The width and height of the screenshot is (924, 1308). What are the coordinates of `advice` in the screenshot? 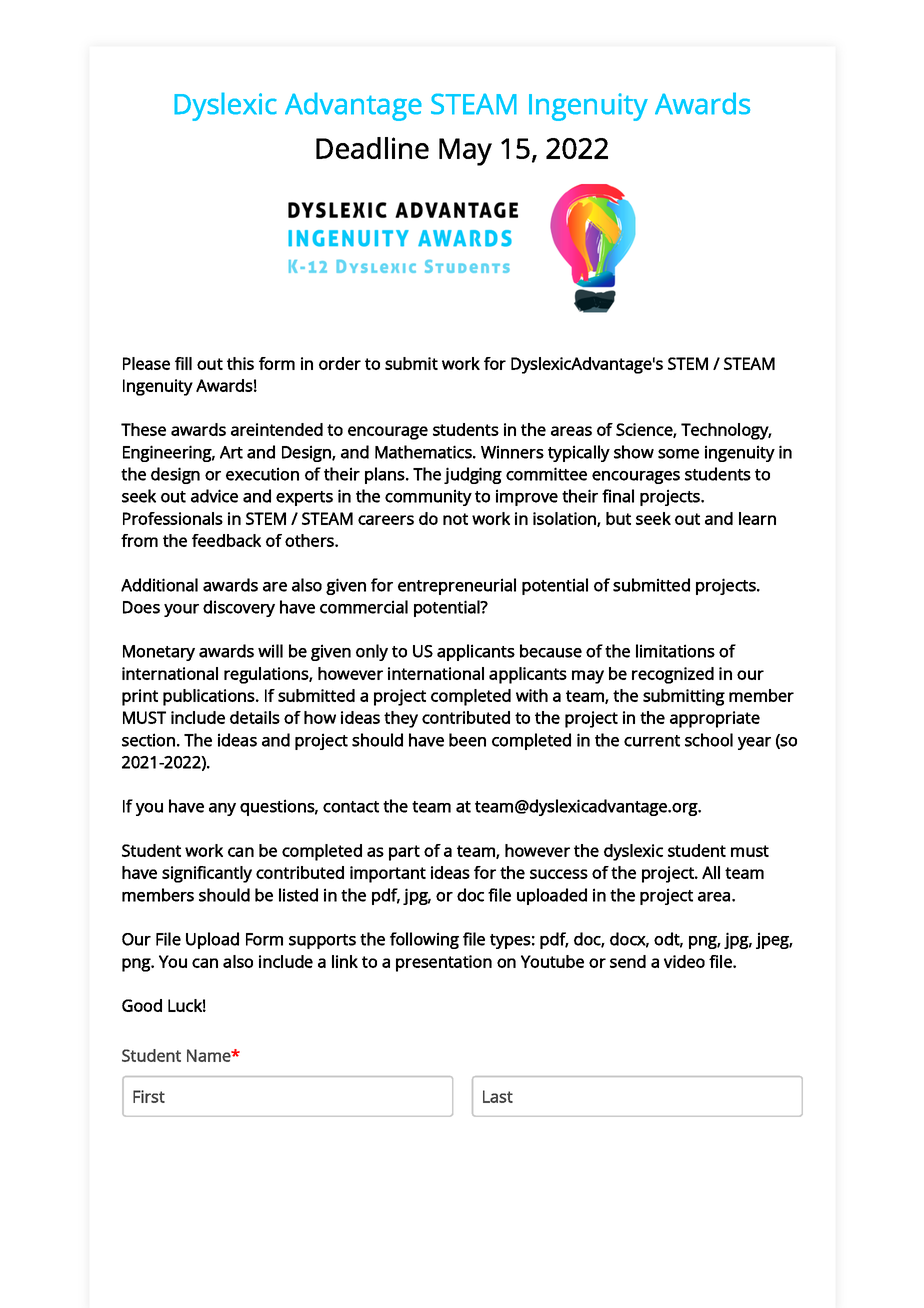 It's located at (214, 496).
